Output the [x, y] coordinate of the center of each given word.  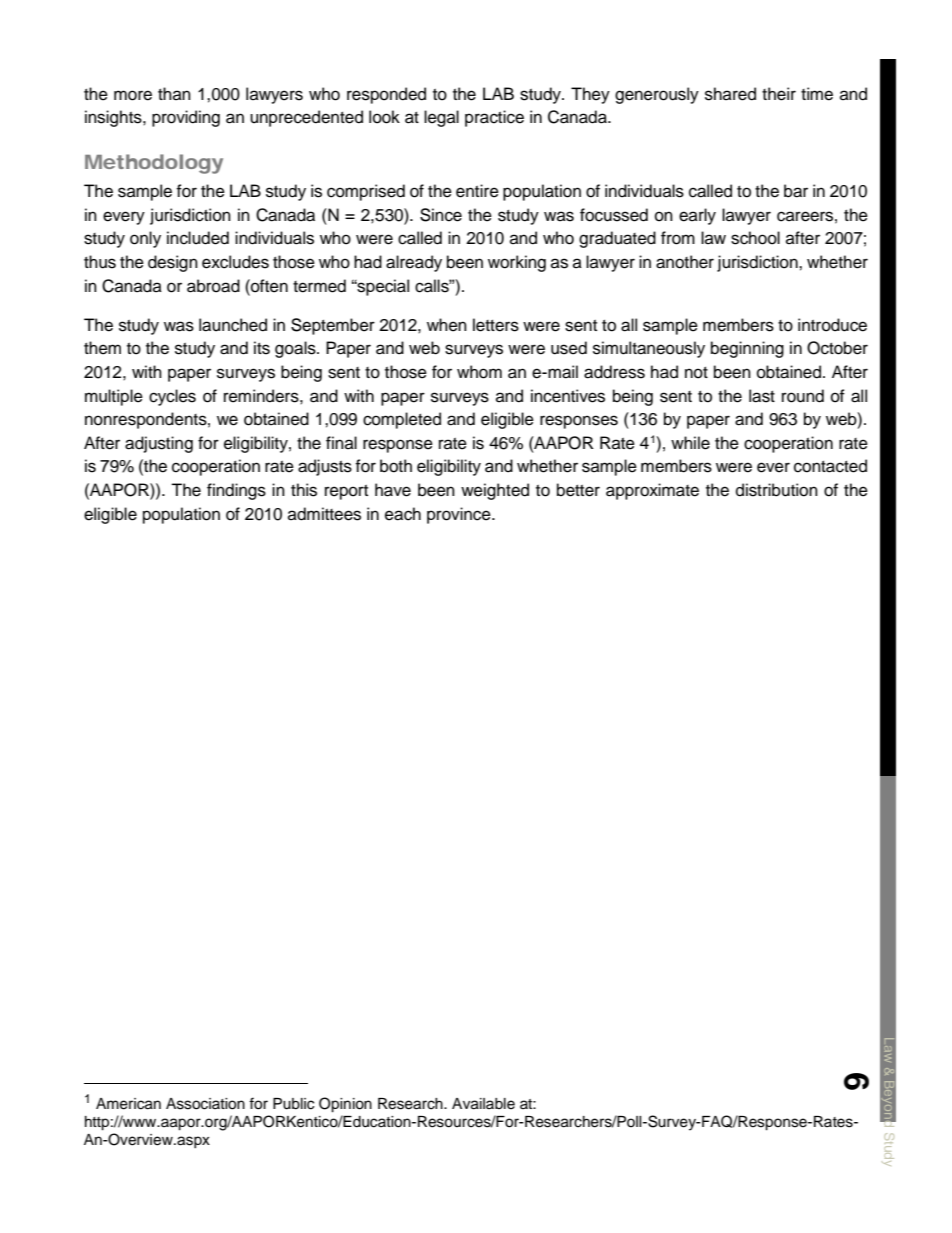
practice [494, 118]
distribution [777, 490]
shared [730, 94]
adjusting [159, 444]
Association [205, 1104]
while [690, 443]
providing [186, 118]
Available [483, 1104]
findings [236, 491]
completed [402, 420]
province [460, 515]
